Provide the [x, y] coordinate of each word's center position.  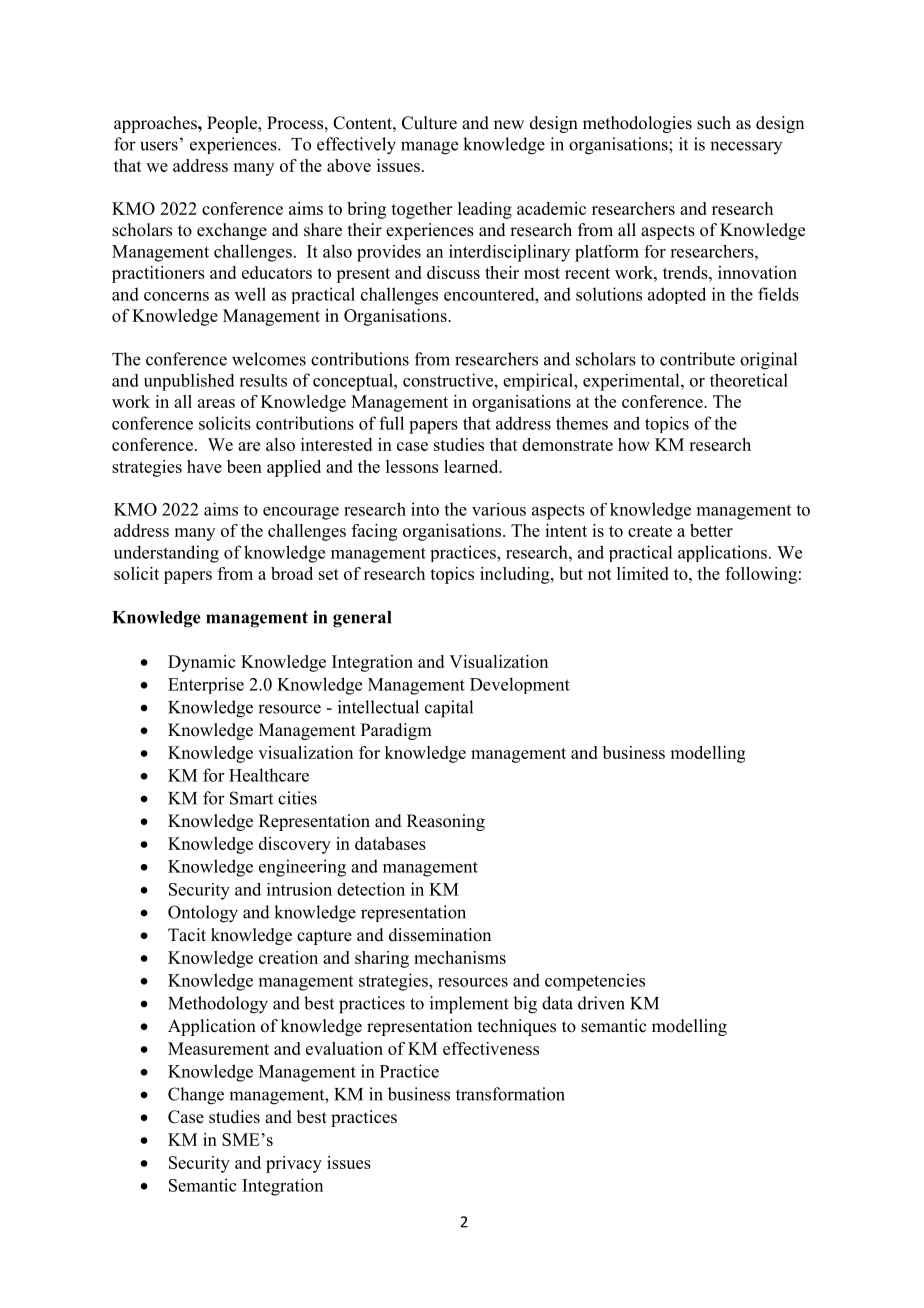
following [761, 575]
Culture [429, 123]
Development [520, 685]
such [714, 123]
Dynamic [201, 663]
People [233, 124]
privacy [294, 1164]
